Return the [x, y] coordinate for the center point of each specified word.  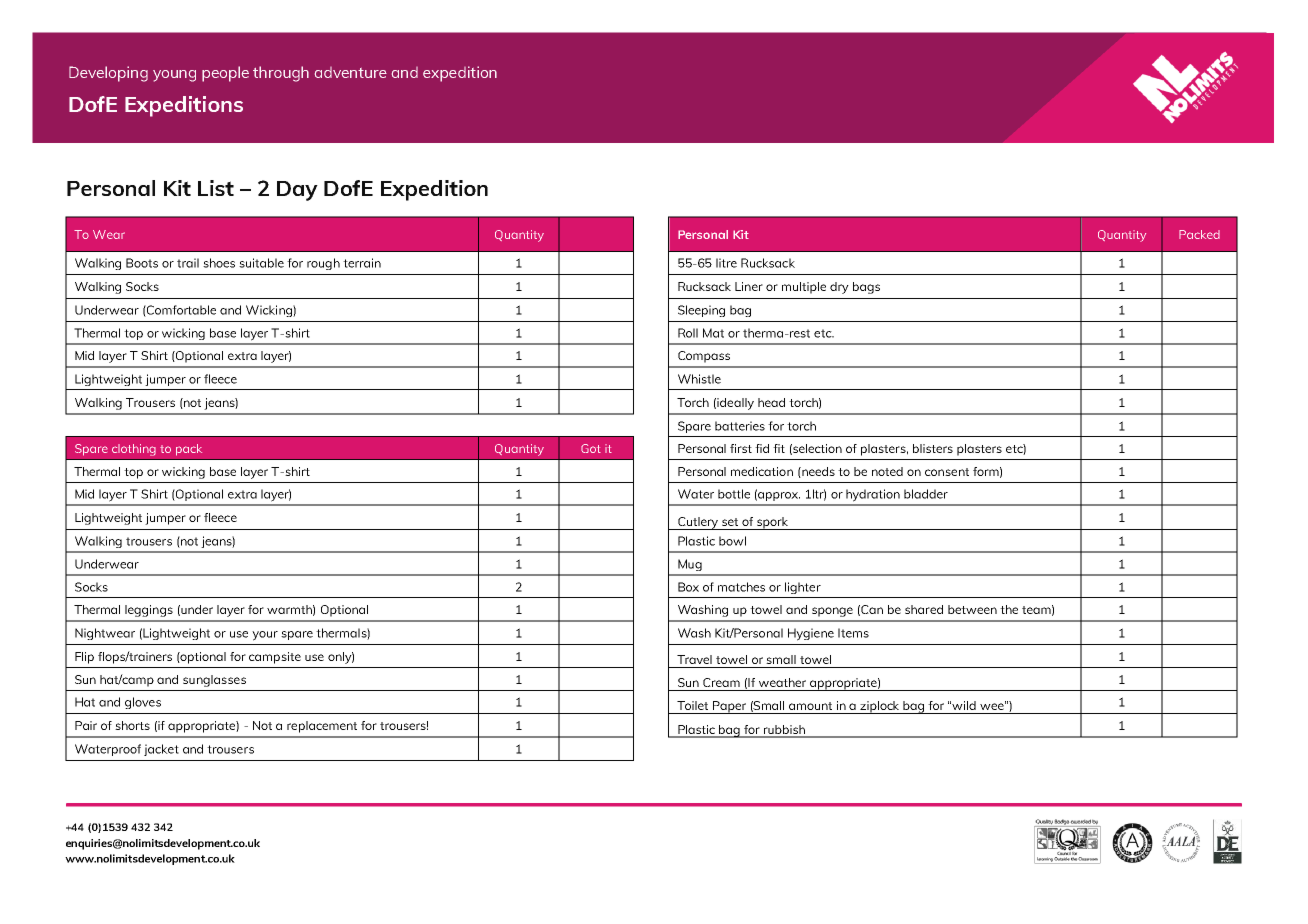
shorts [132, 725]
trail [188, 263]
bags [866, 288]
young [174, 76]
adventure [351, 72]
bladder [926, 494]
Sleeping [701, 311]
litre [726, 263]
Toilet [692, 705]
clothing [134, 450]
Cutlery [698, 523]
